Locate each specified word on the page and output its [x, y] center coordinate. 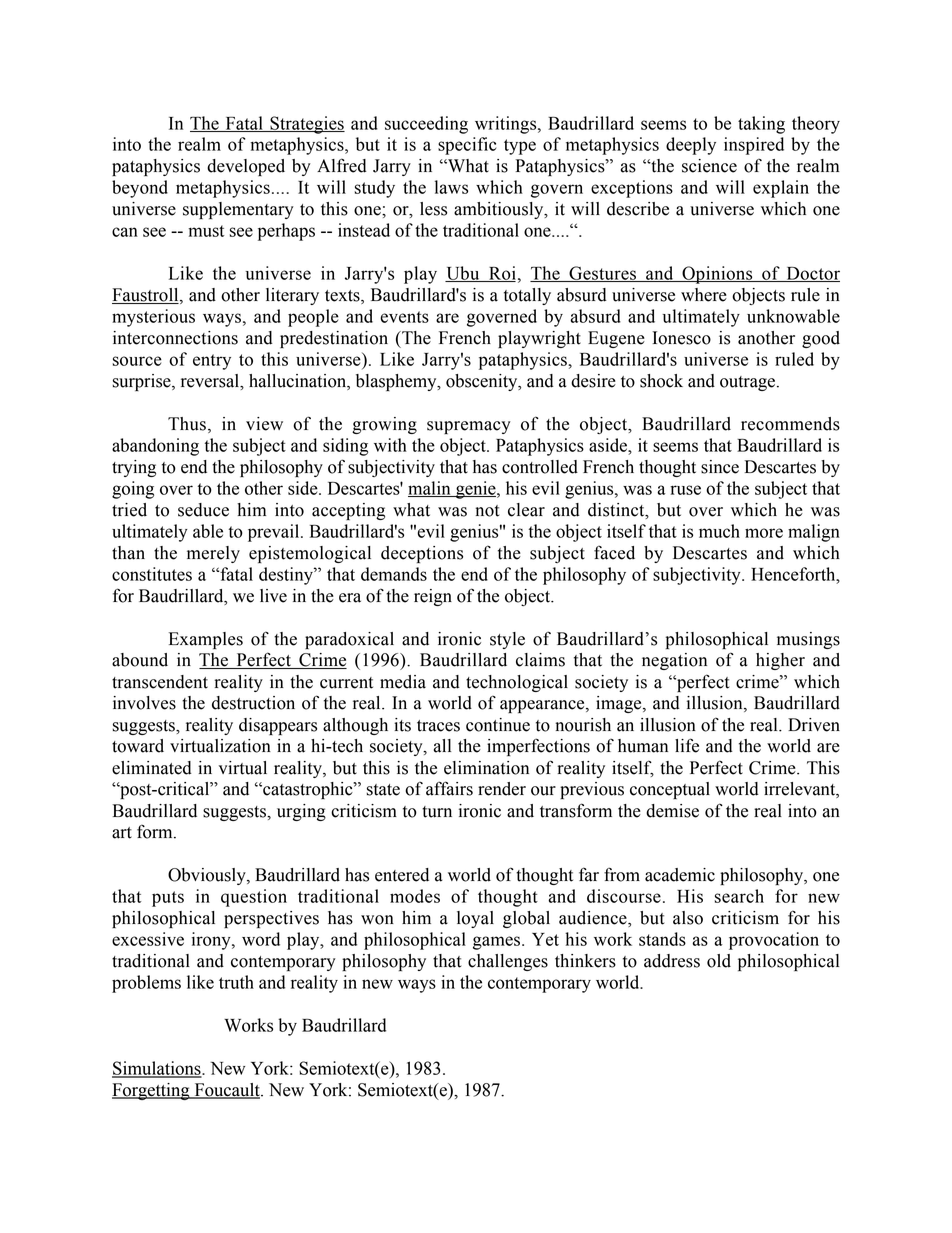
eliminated [152, 768]
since [720, 467]
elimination [486, 768]
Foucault [227, 1091]
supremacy [469, 427]
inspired [754, 146]
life [687, 745]
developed [246, 167]
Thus [187, 424]
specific [467, 146]
